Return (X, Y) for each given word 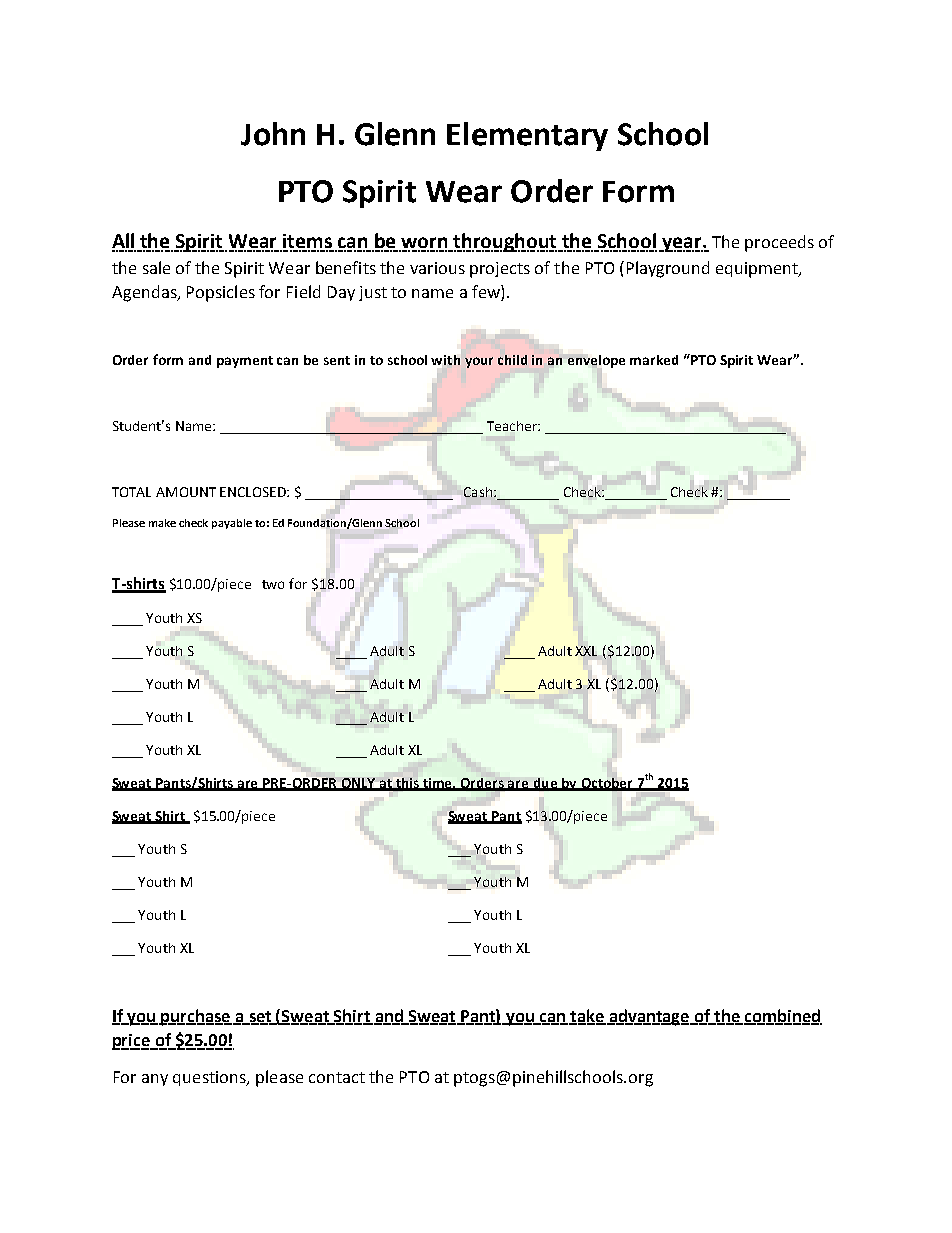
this (408, 784)
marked (654, 360)
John (273, 134)
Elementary (527, 136)
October (607, 784)
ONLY (359, 784)
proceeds (779, 243)
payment (245, 362)
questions (210, 1078)
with (445, 360)
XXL (586, 651)
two (273, 584)
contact (337, 1077)
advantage (649, 1017)
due (545, 784)
